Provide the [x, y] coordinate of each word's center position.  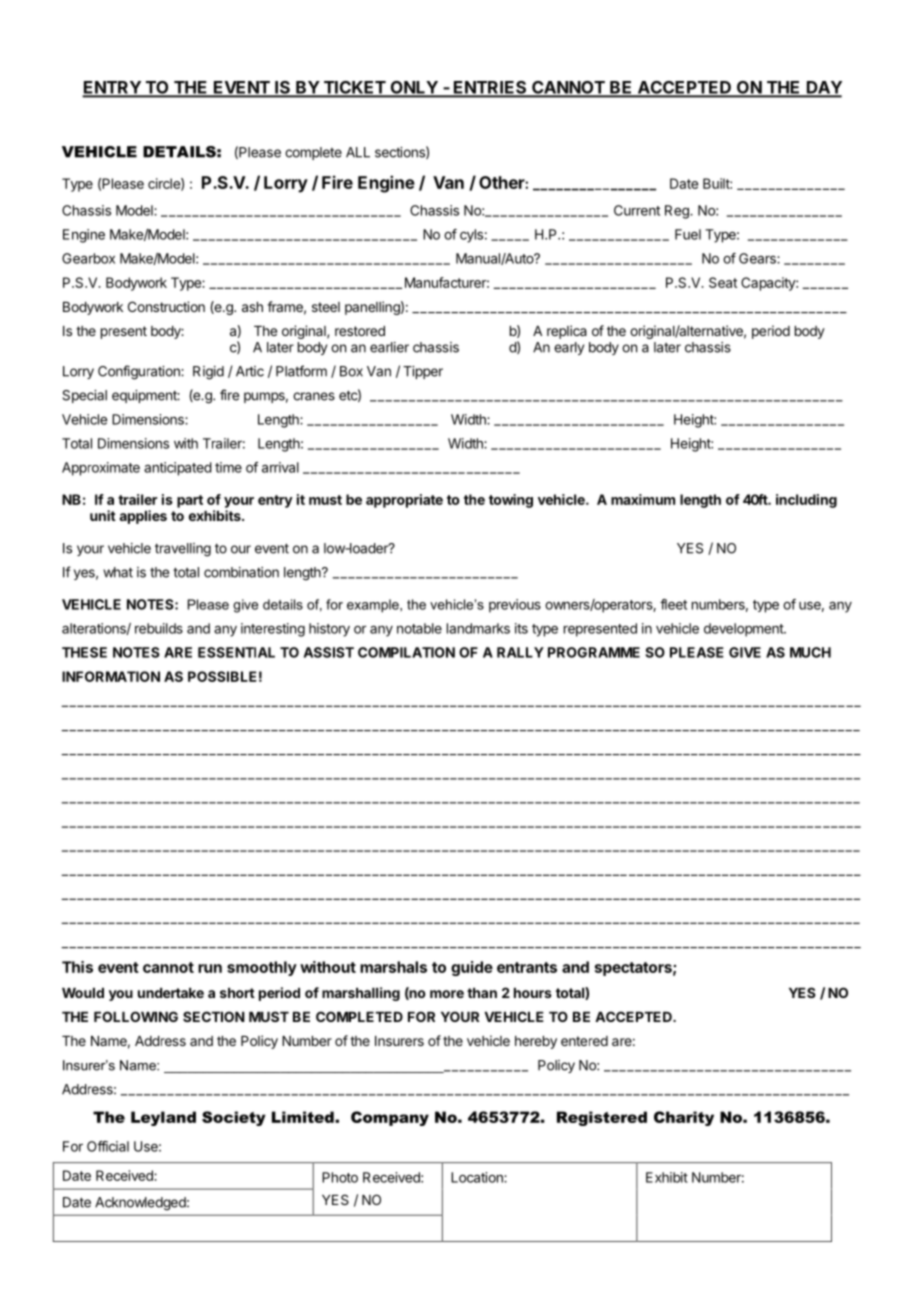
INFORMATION [111, 676]
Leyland [163, 1118]
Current [637, 210]
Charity [684, 1118]
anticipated [178, 469]
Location [478, 1177]
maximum [643, 499]
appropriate [404, 501]
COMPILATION [406, 652]
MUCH [810, 652]
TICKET [354, 88]
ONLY [414, 88]
